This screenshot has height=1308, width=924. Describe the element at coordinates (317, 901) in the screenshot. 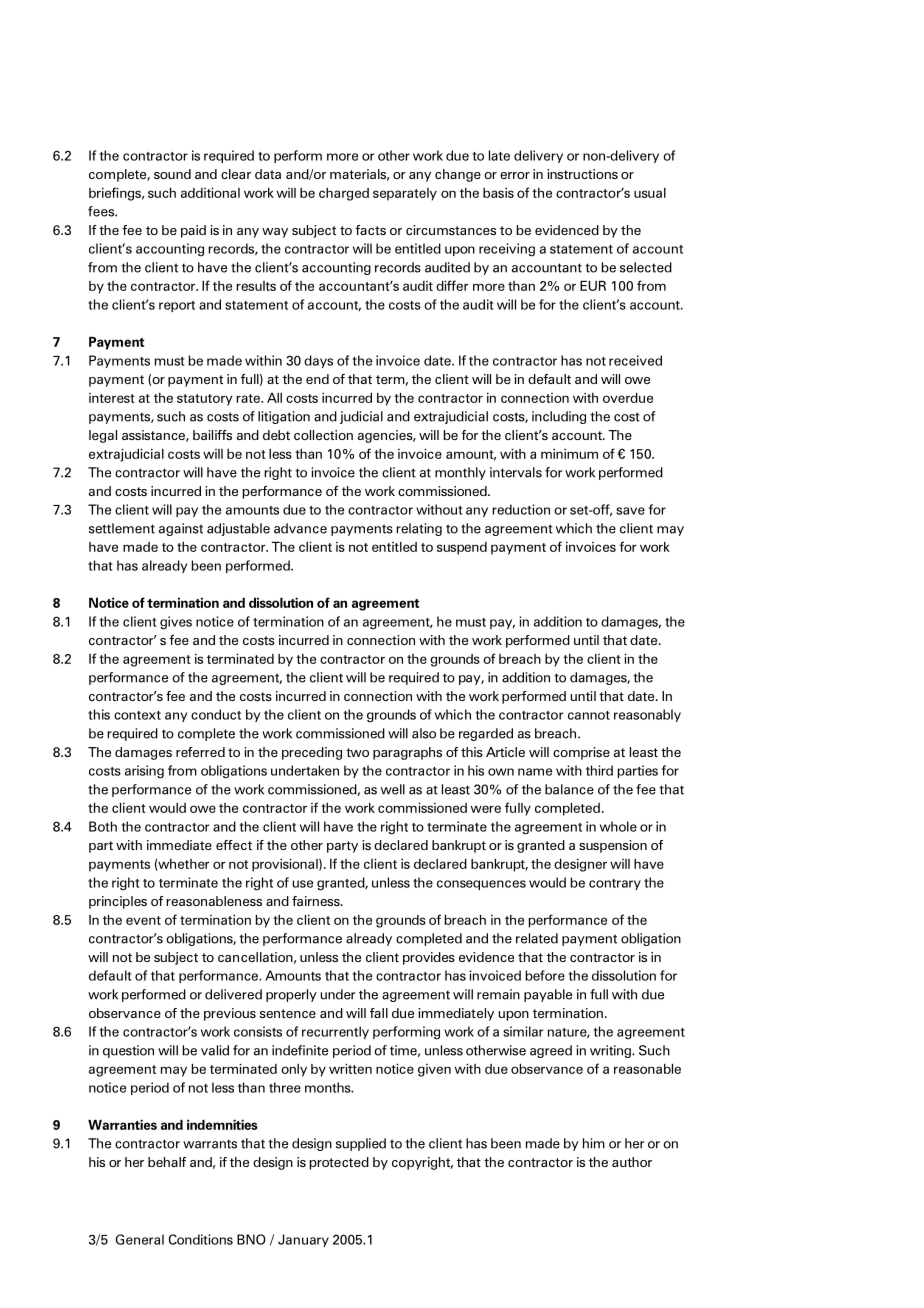

I see `fairness` at that location.
